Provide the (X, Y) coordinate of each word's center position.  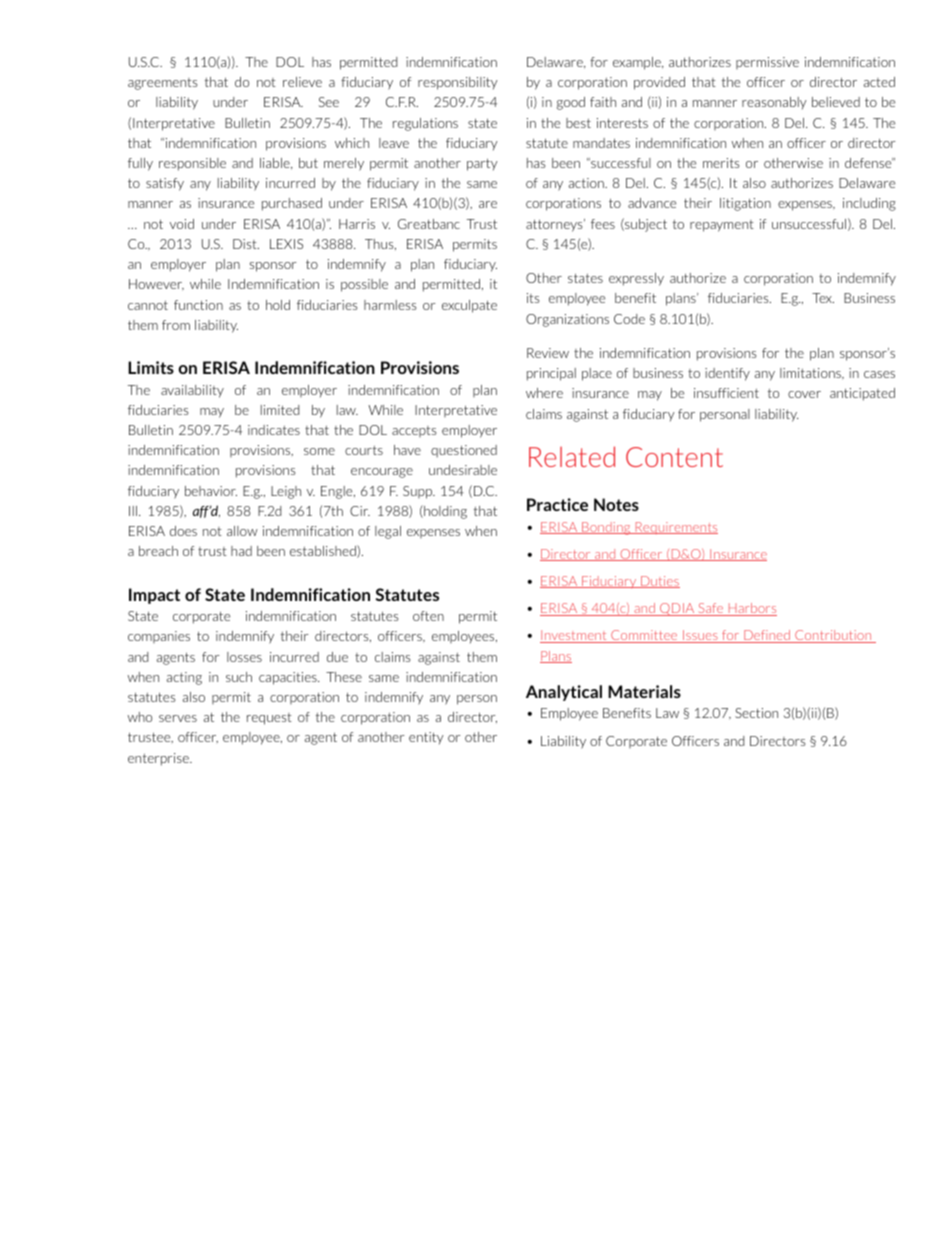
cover (804, 394)
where (544, 393)
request (269, 719)
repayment (722, 226)
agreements (162, 84)
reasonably (774, 103)
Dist (246, 244)
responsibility (457, 83)
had (241, 551)
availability (192, 391)
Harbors (751, 609)
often (428, 616)
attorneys (555, 225)
